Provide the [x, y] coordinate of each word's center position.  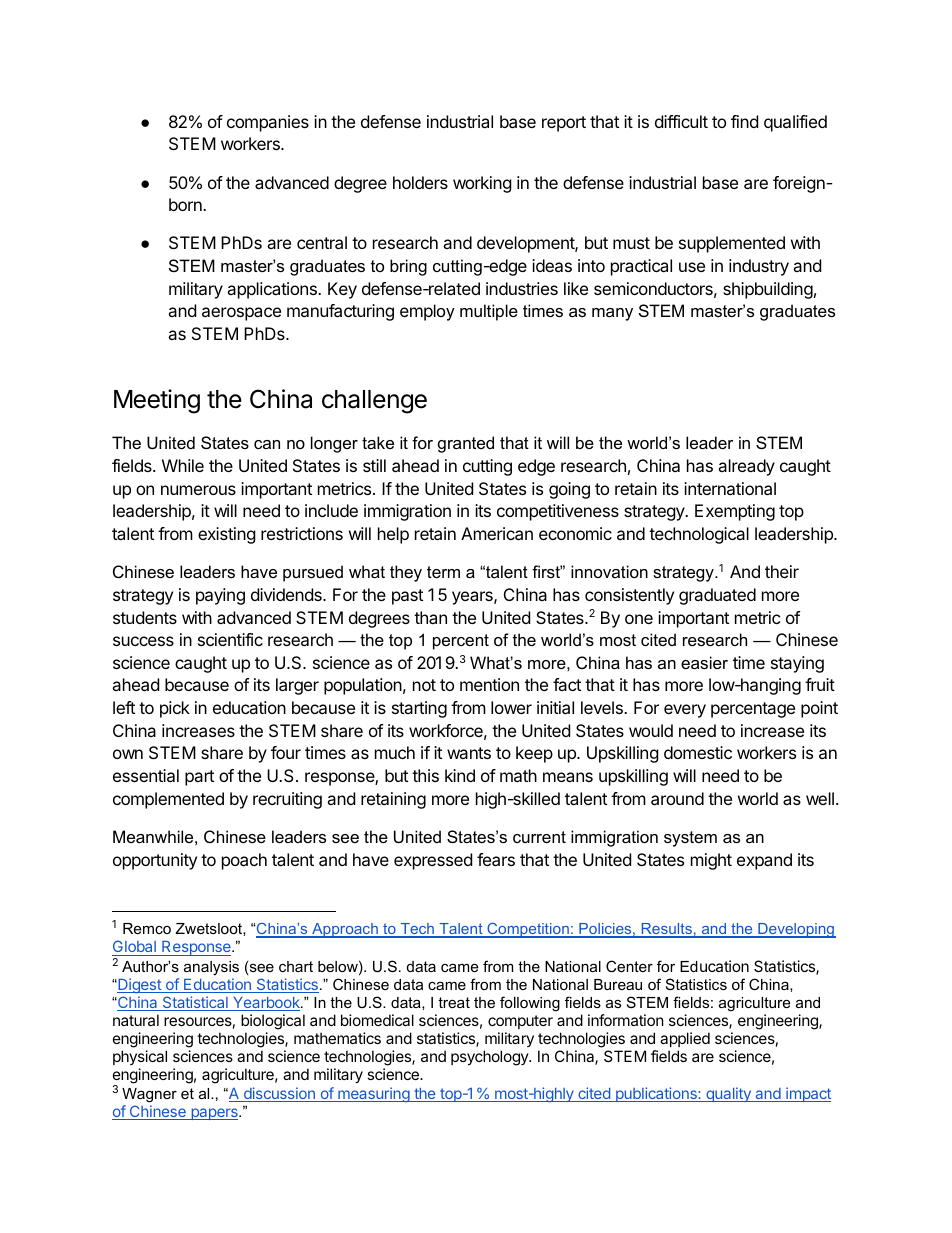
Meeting [157, 401]
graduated [717, 596]
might [711, 861]
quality [728, 1094]
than [430, 617]
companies [268, 123]
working [482, 184]
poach [244, 861]
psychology [490, 1058]
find [744, 121]
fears [496, 859]
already [746, 467]
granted [466, 444]
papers [214, 1114]
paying [220, 596]
